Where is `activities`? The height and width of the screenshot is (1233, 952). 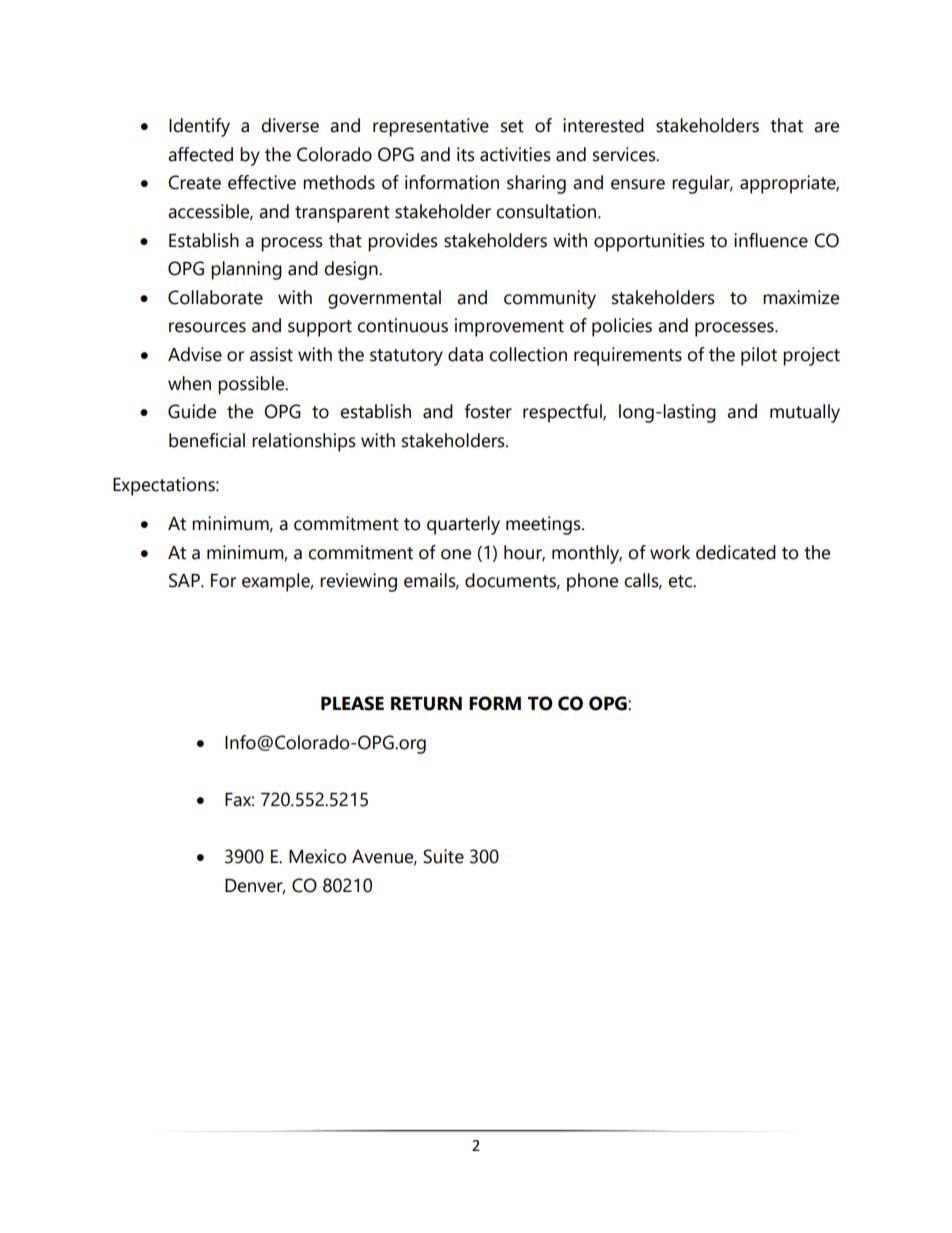
activities is located at coordinates (515, 154).
